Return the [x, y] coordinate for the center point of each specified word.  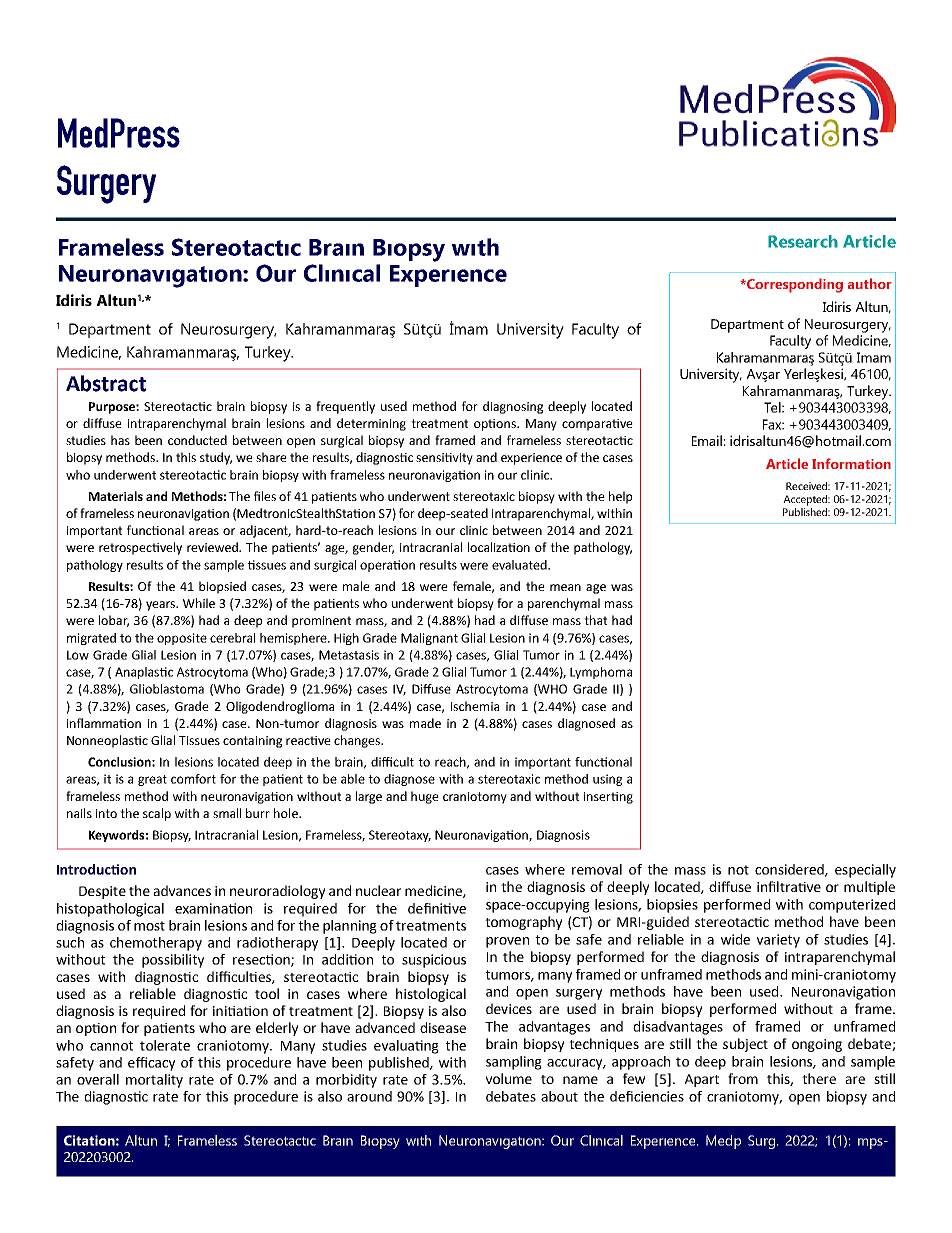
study [216, 458]
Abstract [106, 383]
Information [851, 463]
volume [509, 1078]
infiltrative [789, 886]
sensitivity [444, 459]
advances [182, 890]
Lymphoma [601, 673]
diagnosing [513, 407]
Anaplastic [144, 673]
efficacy [151, 1064]
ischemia [475, 706]
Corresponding [794, 285]
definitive [437, 908]
